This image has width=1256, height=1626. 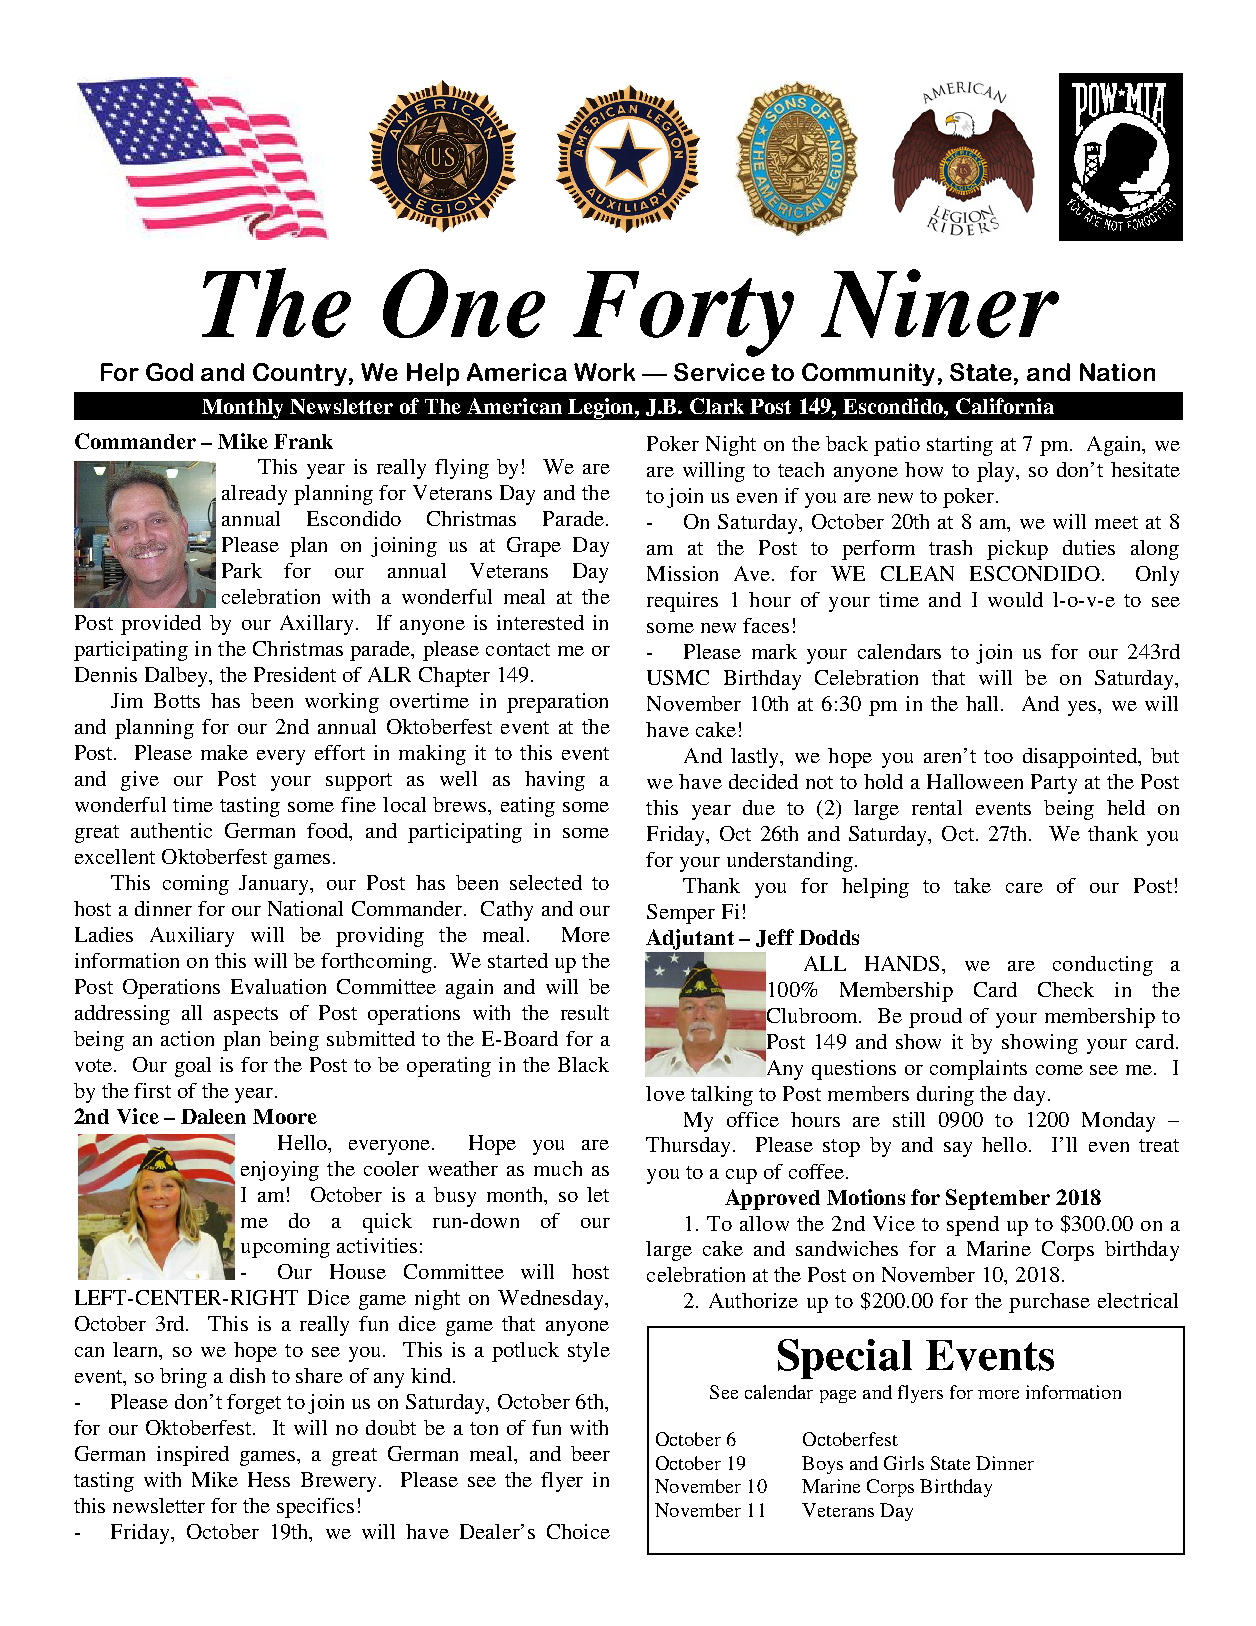 What do you see at coordinates (269, 1479) in the image?
I see `Hess` at bounding box center [269, 1479].
